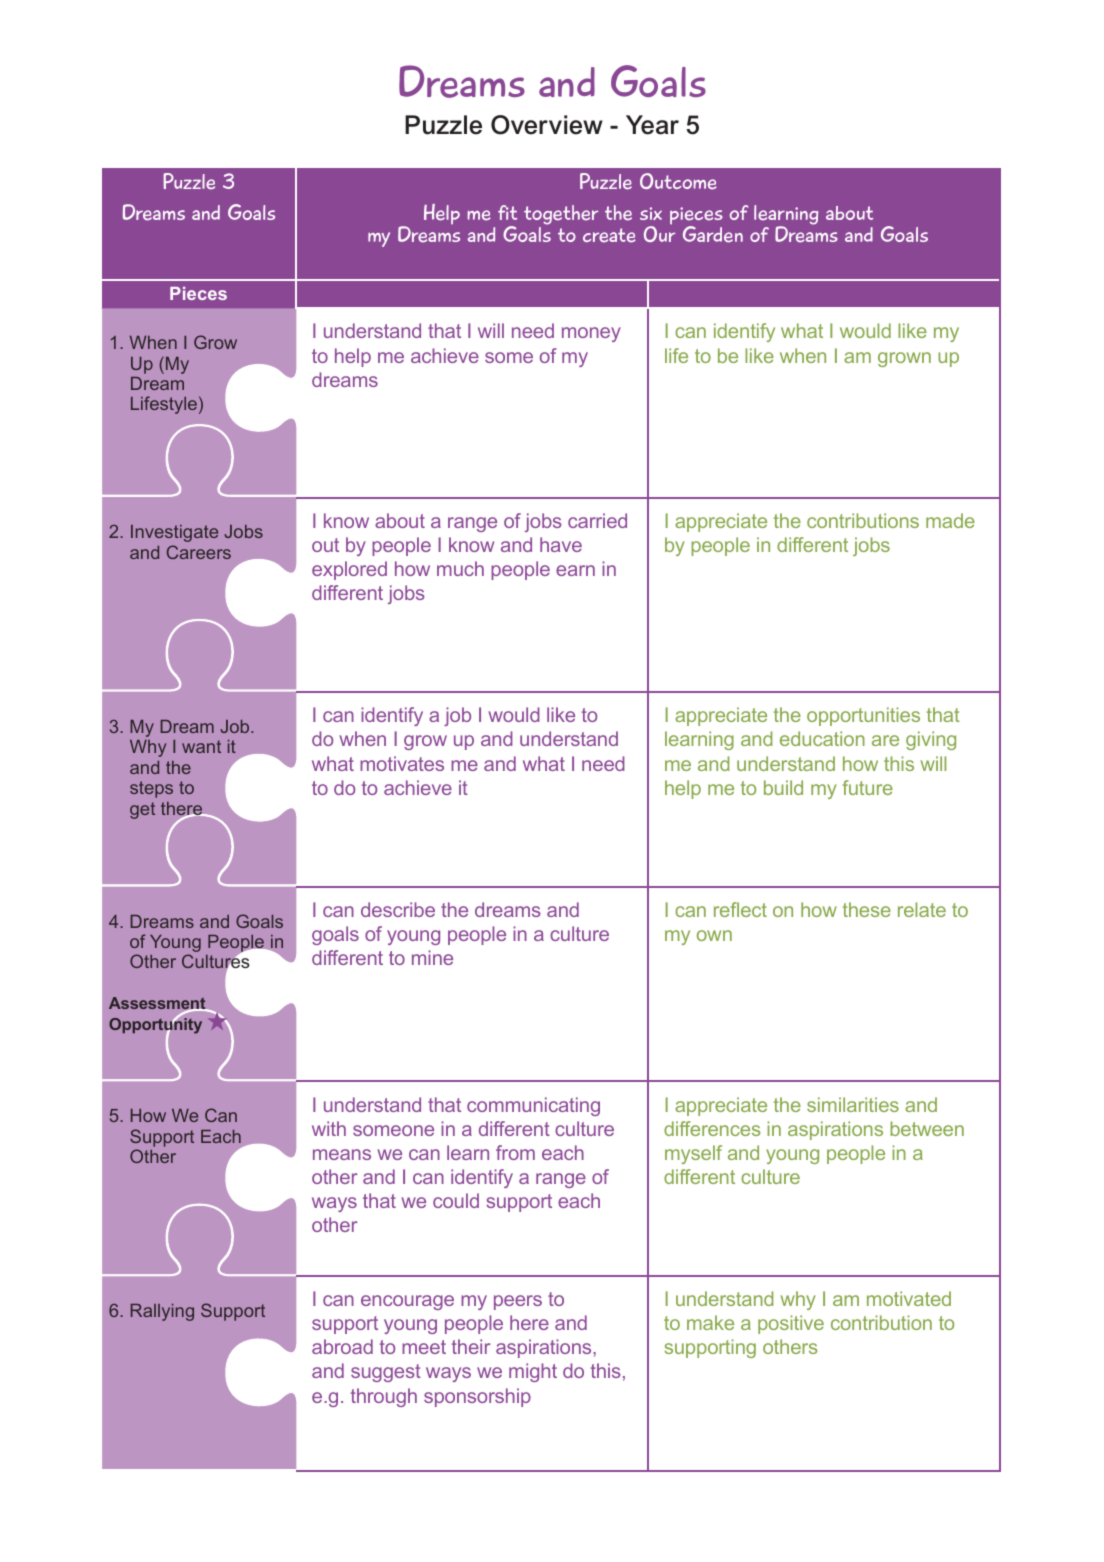  I want to click on Garden, so click(713, 234).
